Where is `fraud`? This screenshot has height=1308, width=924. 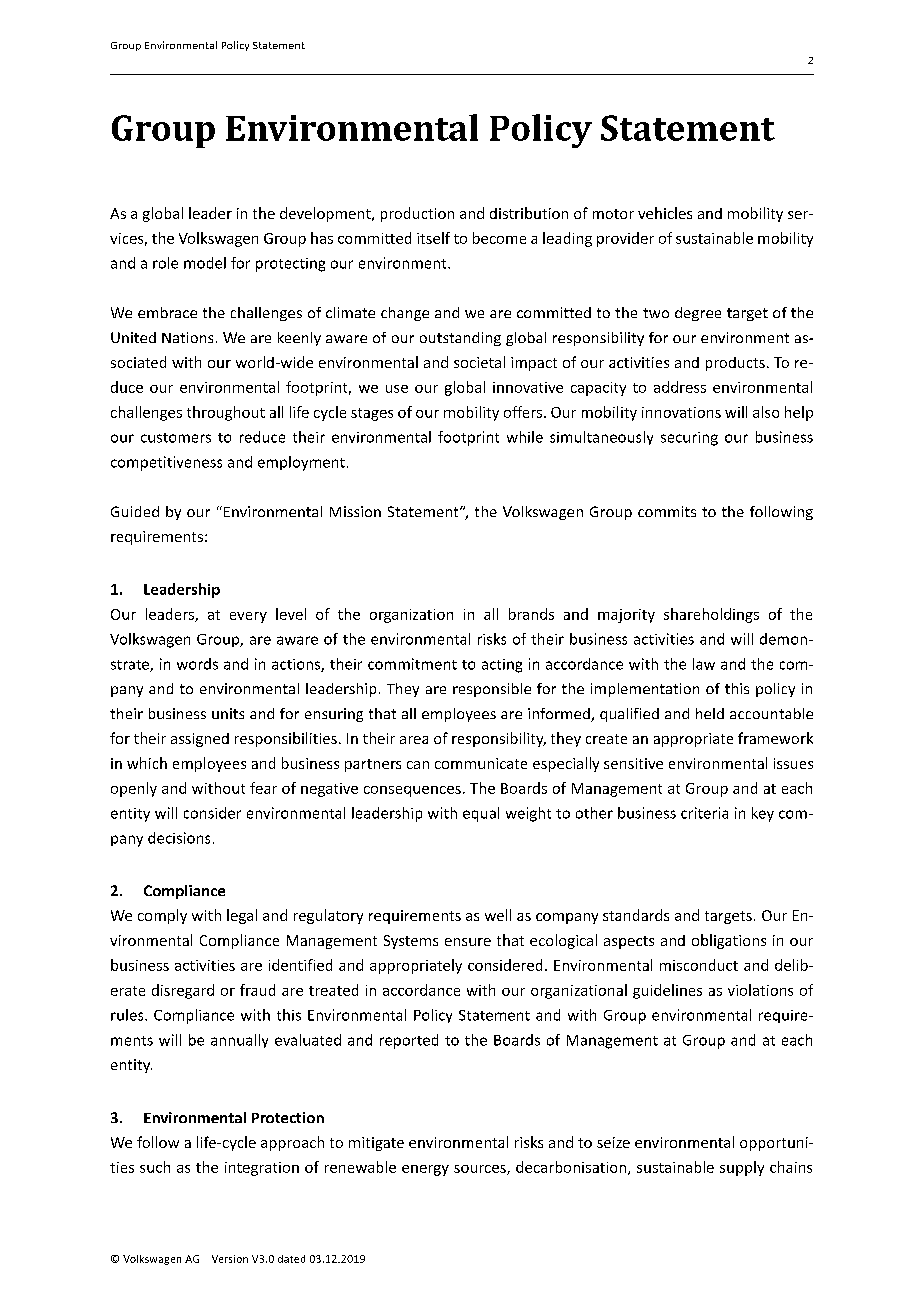
fraud is located at coordinates (257, 990).
